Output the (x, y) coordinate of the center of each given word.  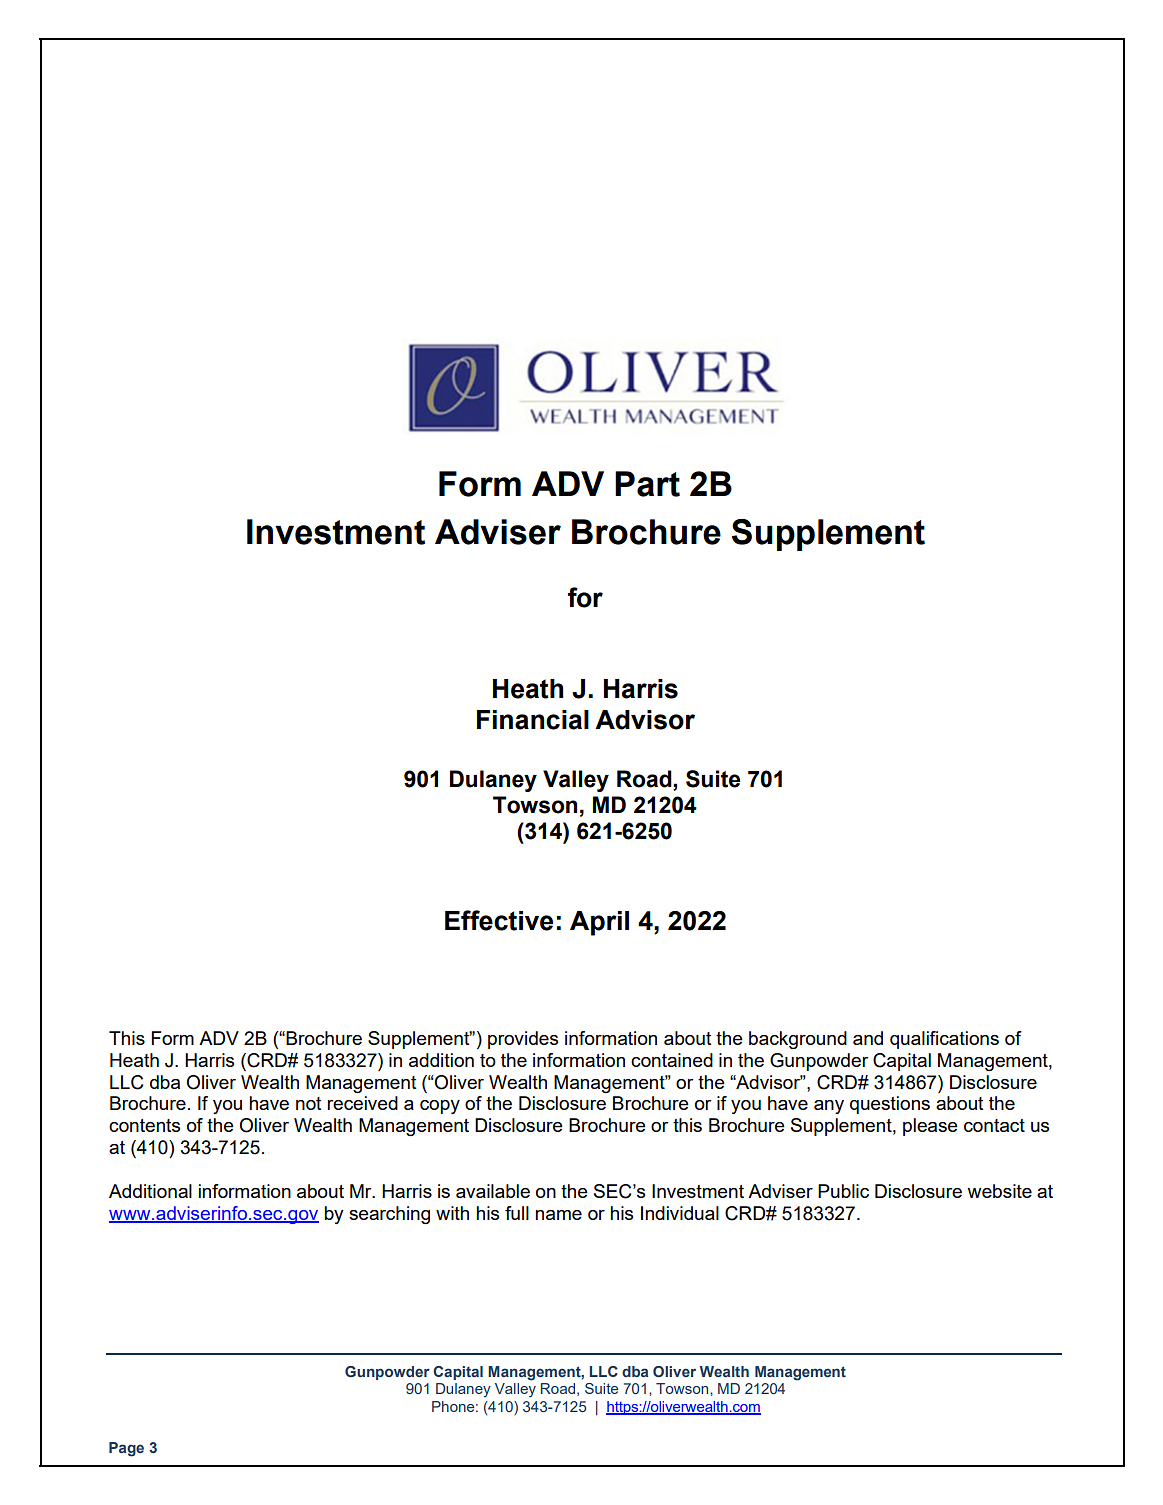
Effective (499, 920)
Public (843, 1191)
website (999, 1191)
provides (523, 1040)
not (308, 1103)
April (599, 923)
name (558, 1215)
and (868, 1038)
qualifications (944, 1040)
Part (647, 484)
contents (144, 1125)
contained (672, 1060)
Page (126, 1449)
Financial (533, 720)
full (517, 1213)
